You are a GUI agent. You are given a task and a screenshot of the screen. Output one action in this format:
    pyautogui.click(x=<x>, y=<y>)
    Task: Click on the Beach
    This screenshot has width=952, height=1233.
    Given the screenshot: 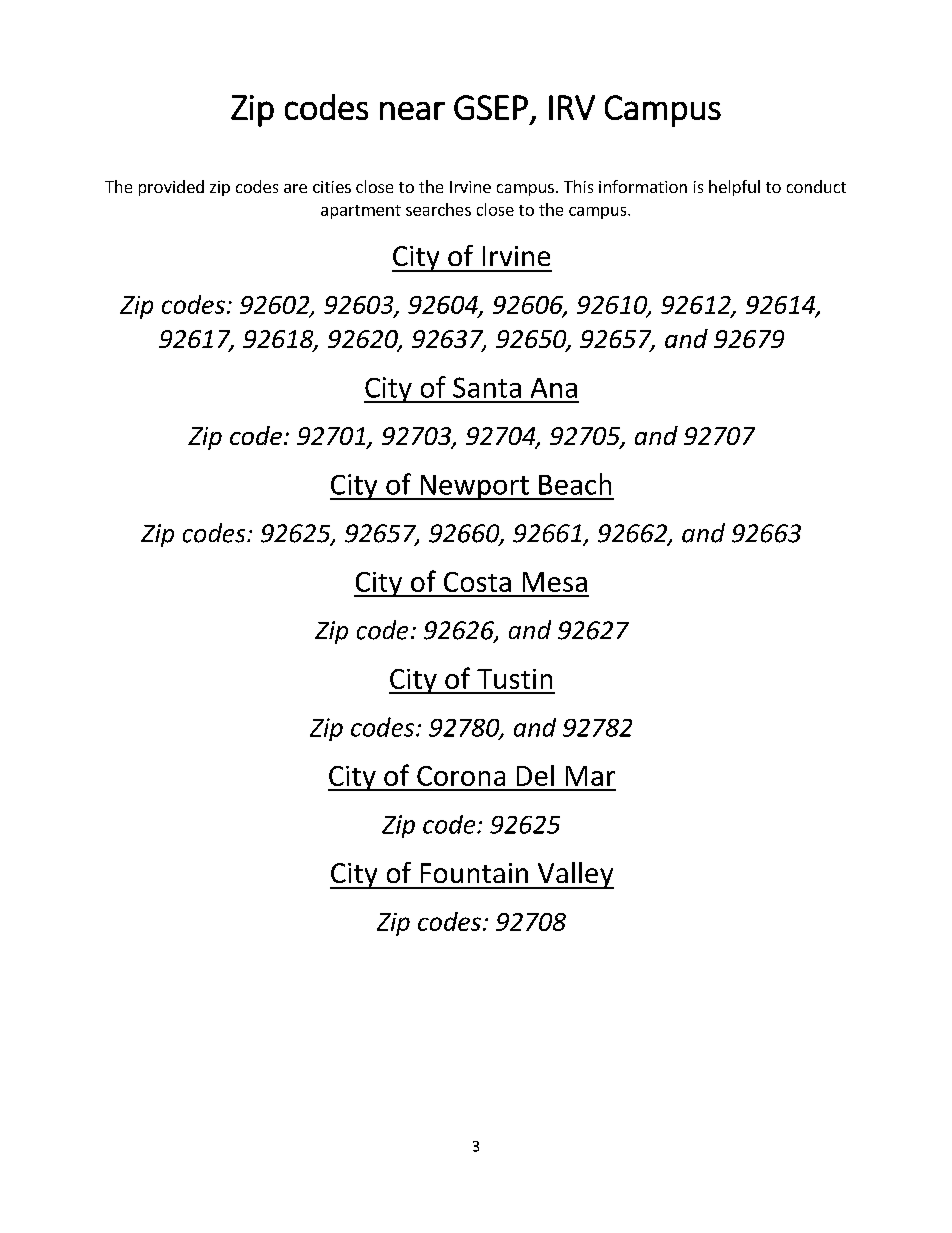 What is the action you would take?
    pyautogui.click(x=575, y=484)
